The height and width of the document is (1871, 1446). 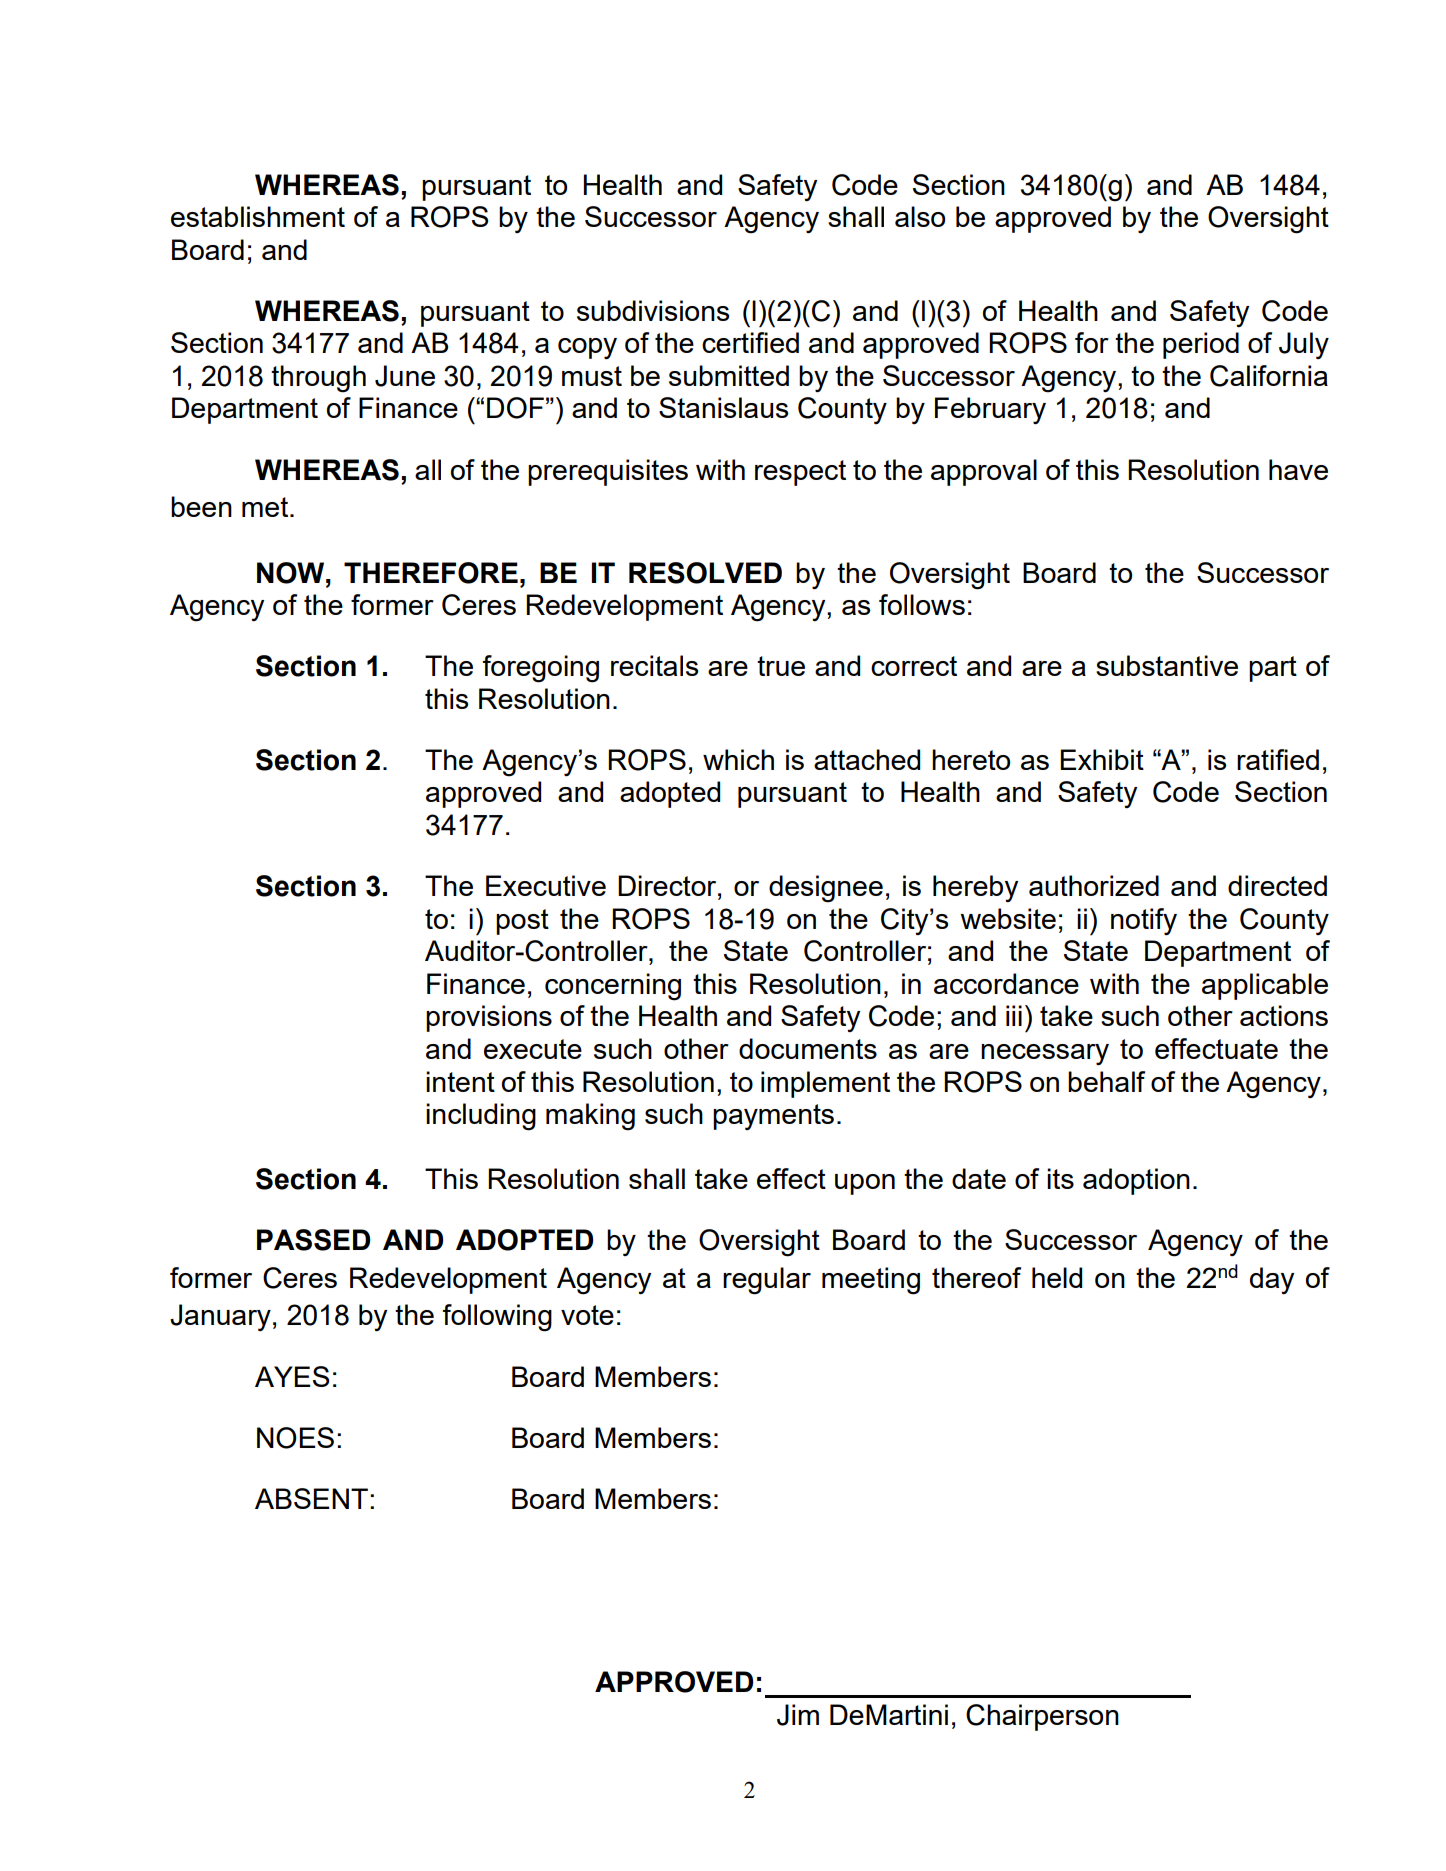 I want to click on met, so click(x=266, y=507).
